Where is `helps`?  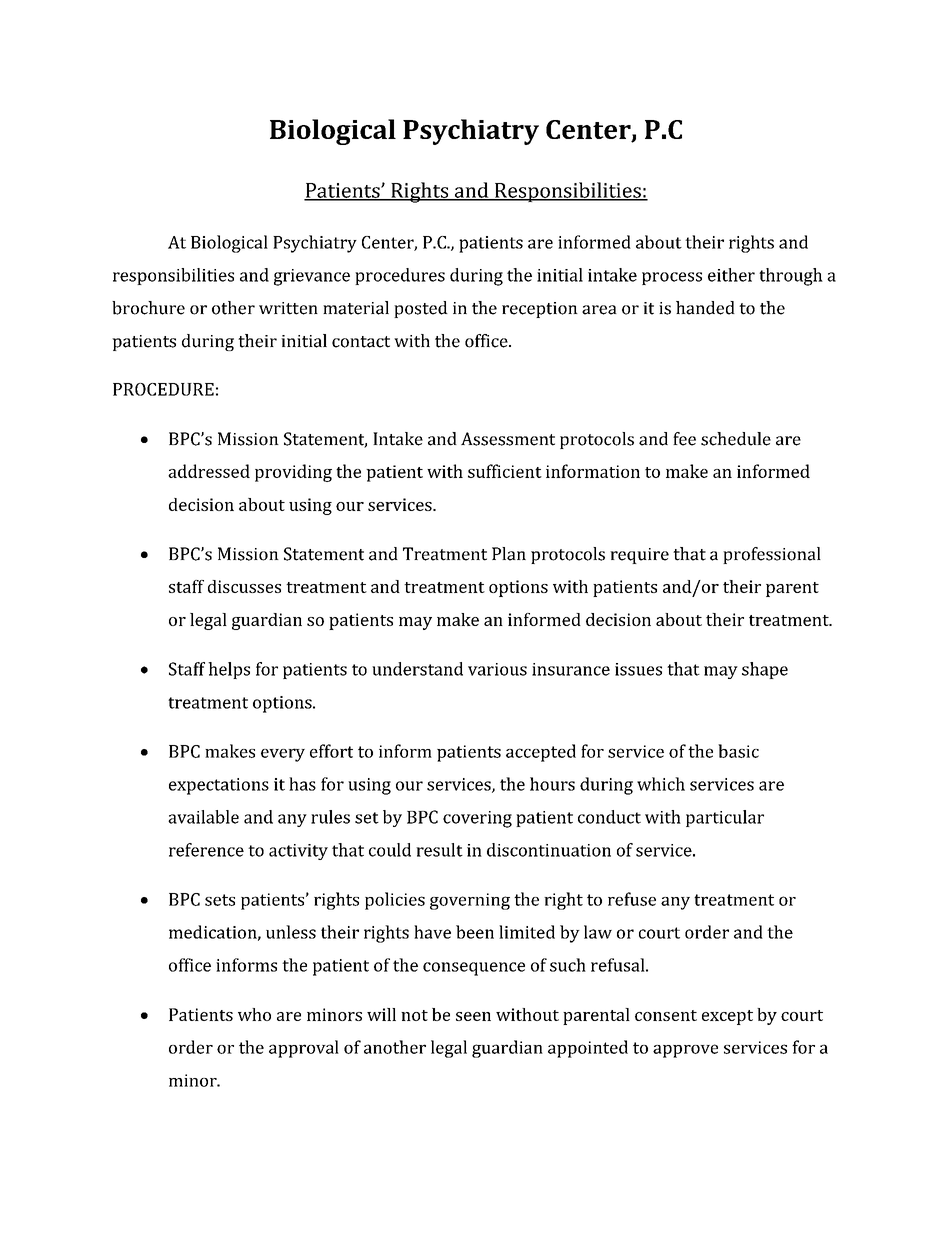 helps is located at coordinates (229, 670).
